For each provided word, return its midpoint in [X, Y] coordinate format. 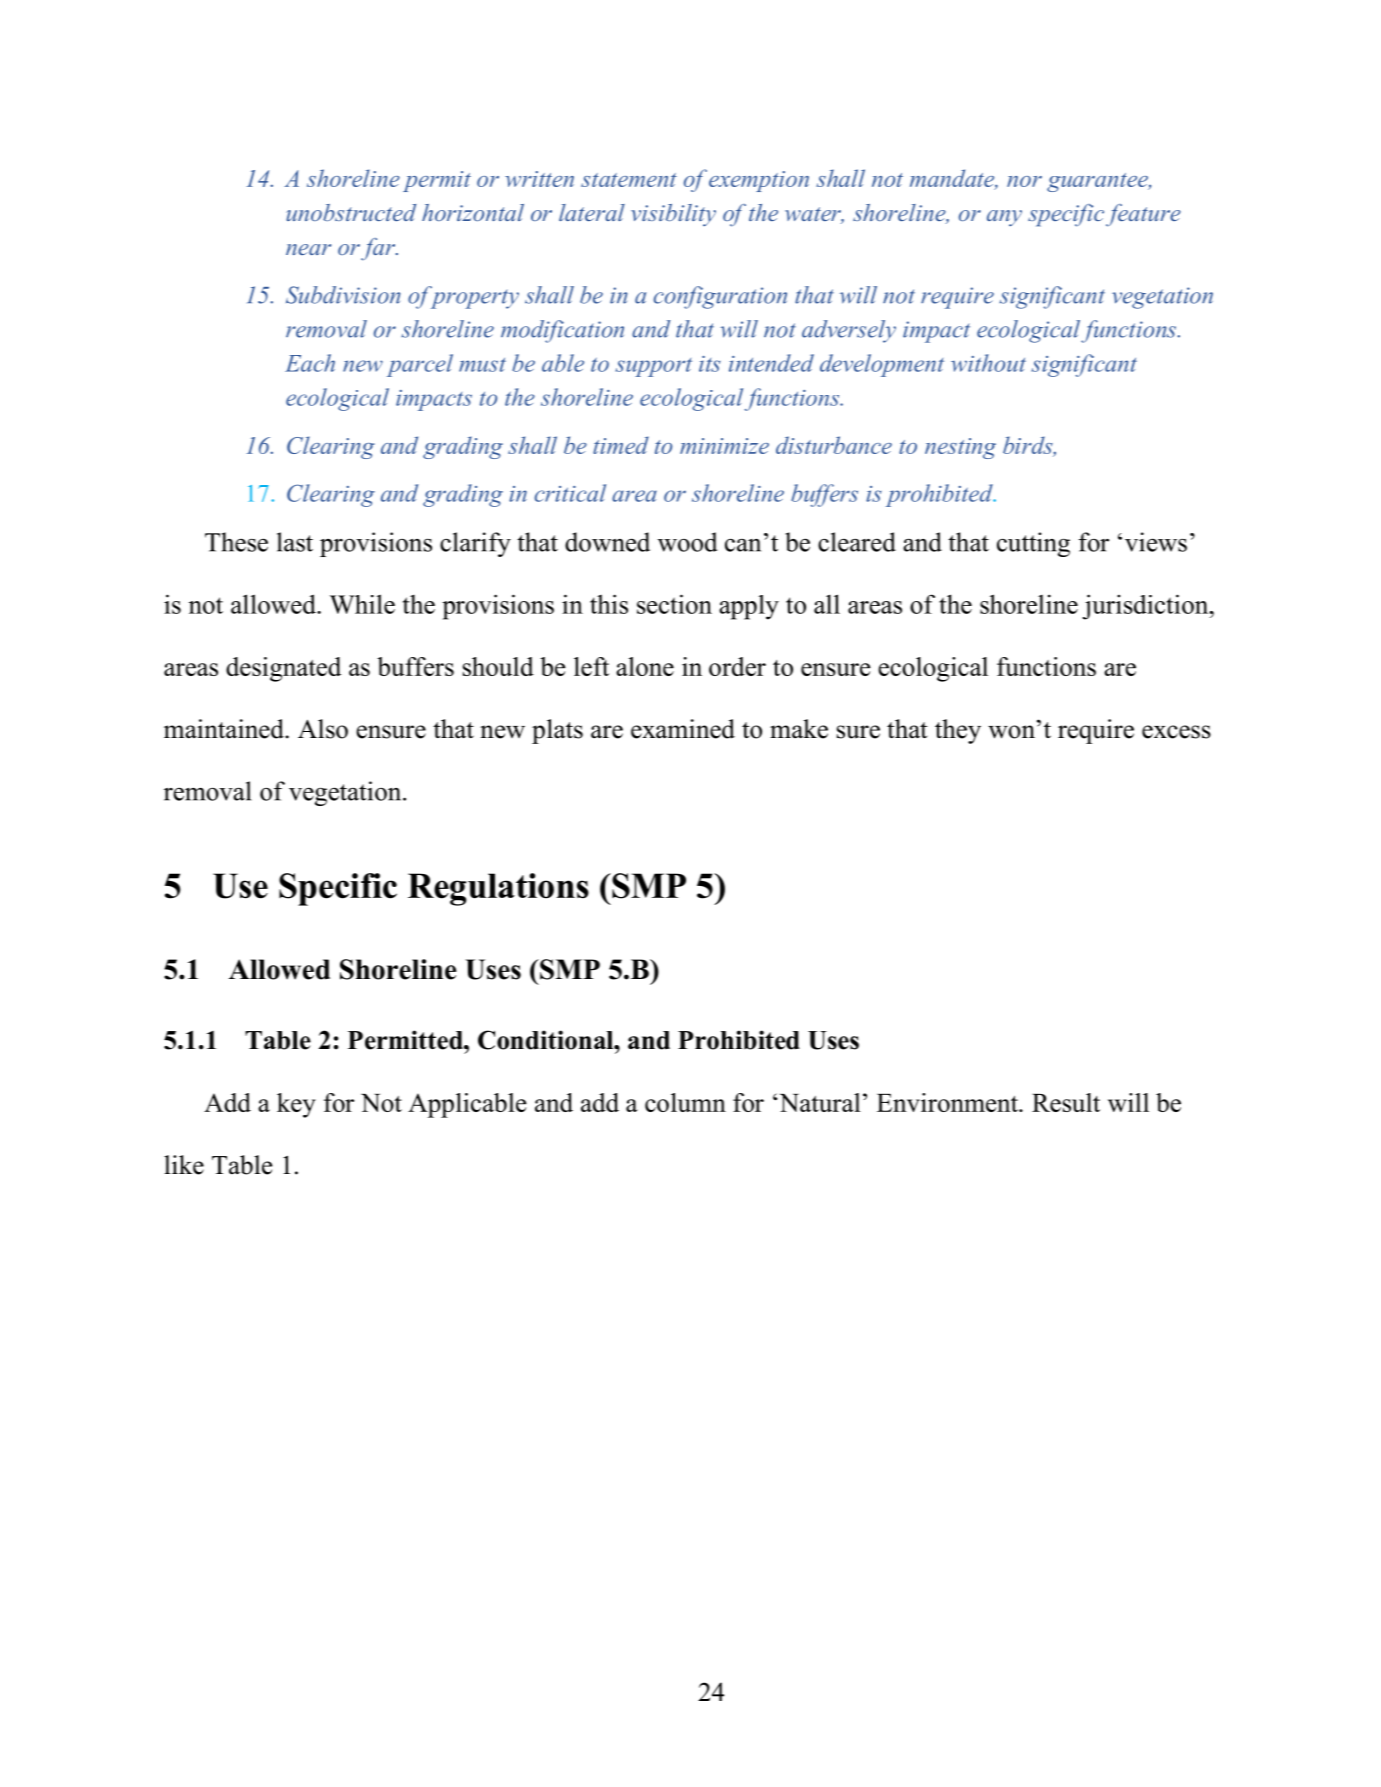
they [958, 731]
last [295, 542]
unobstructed [351, 212]
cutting [1033, 544]
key [296, 1105]
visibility [673, 215]
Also [323, 729]
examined [683, 729]
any [1004, 218]
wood [687, 542]
